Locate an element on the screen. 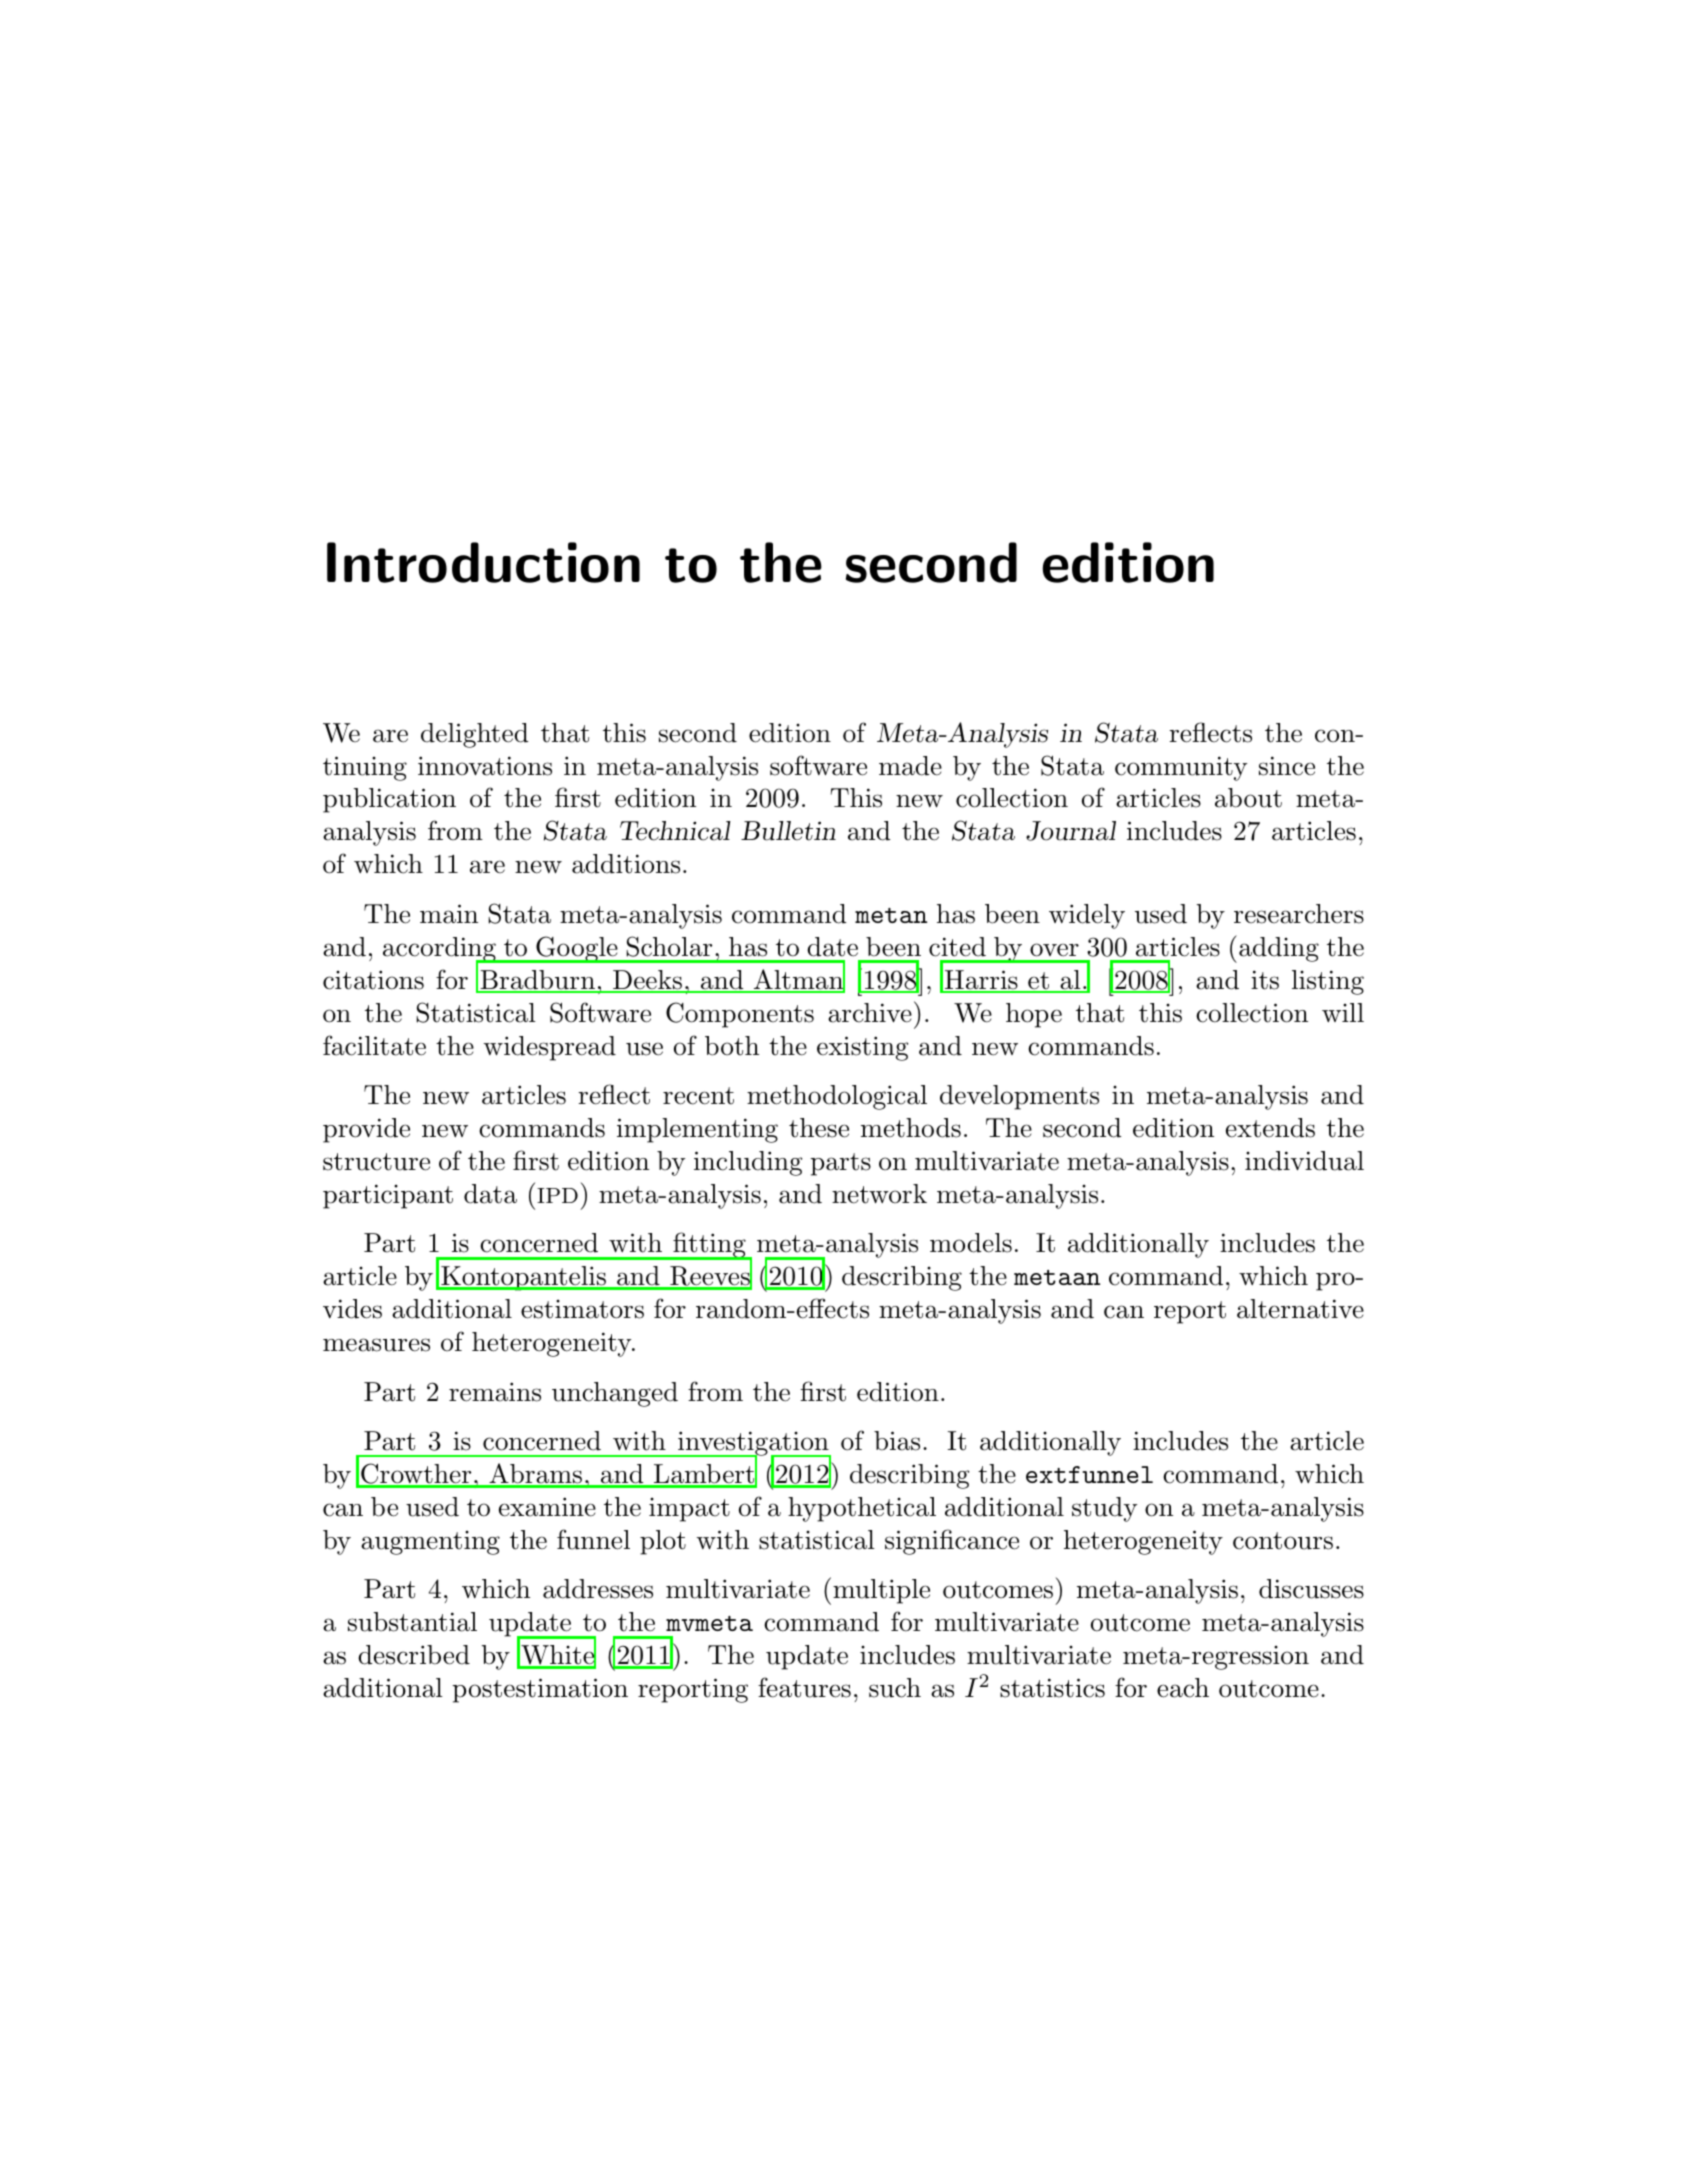 The image size is (1687, 2183). about is located at coordinates (1248, 798).
